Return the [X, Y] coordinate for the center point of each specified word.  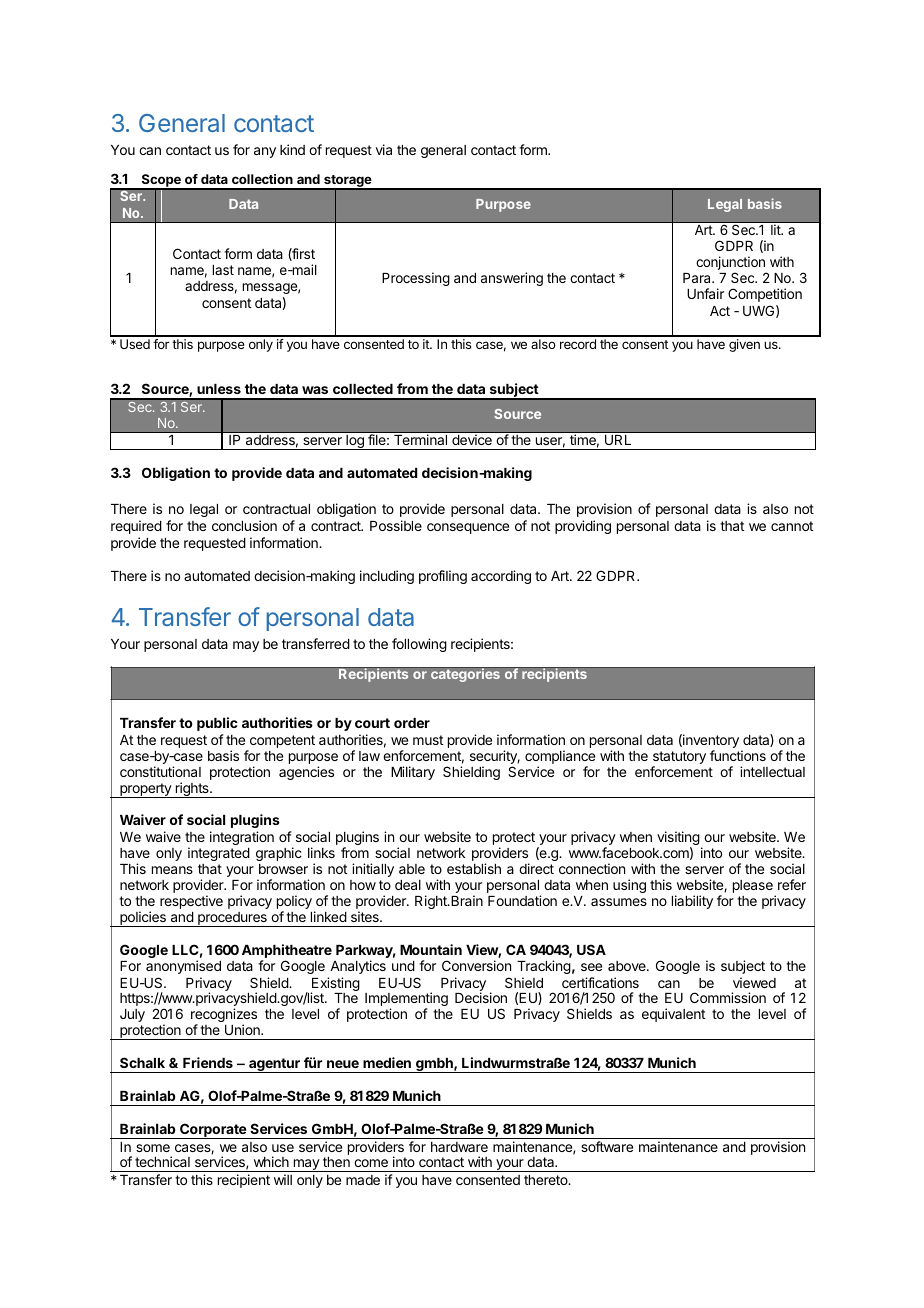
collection [262, 179]
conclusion [244, 525]
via [384, 149]
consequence [468, 528]
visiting [678, 839]
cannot [792, 526]
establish [474, 868]
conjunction [731, 264]
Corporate [213, 1131]
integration [242, 838]
